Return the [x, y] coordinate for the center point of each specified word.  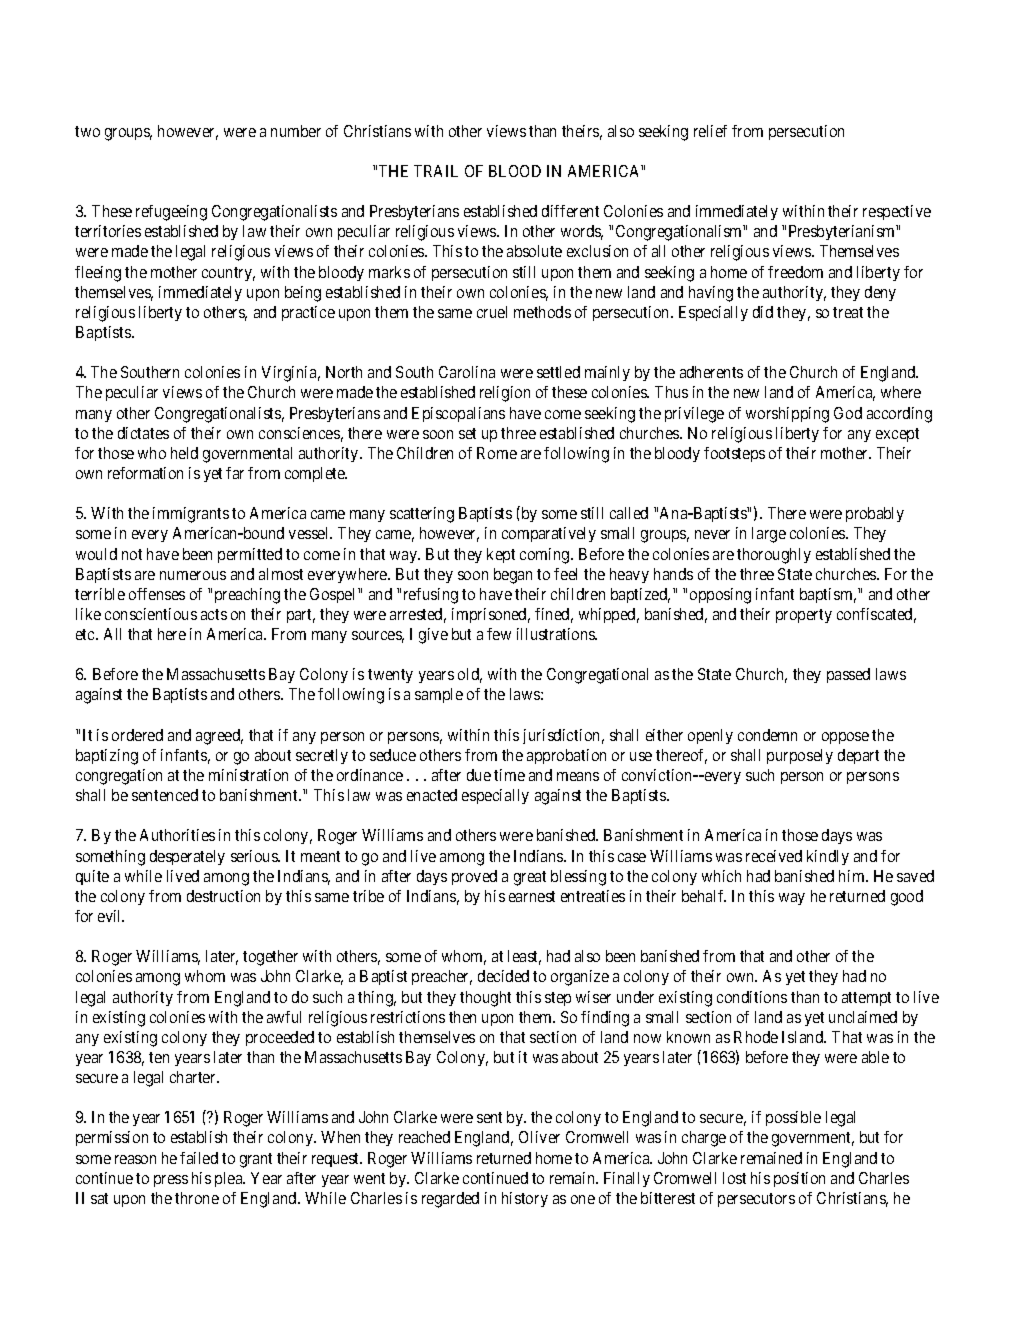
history [525, 1199]
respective [897, 212]
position [799, 1179]
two [87, 131]
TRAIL [436, 171]
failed [199, 1158]
